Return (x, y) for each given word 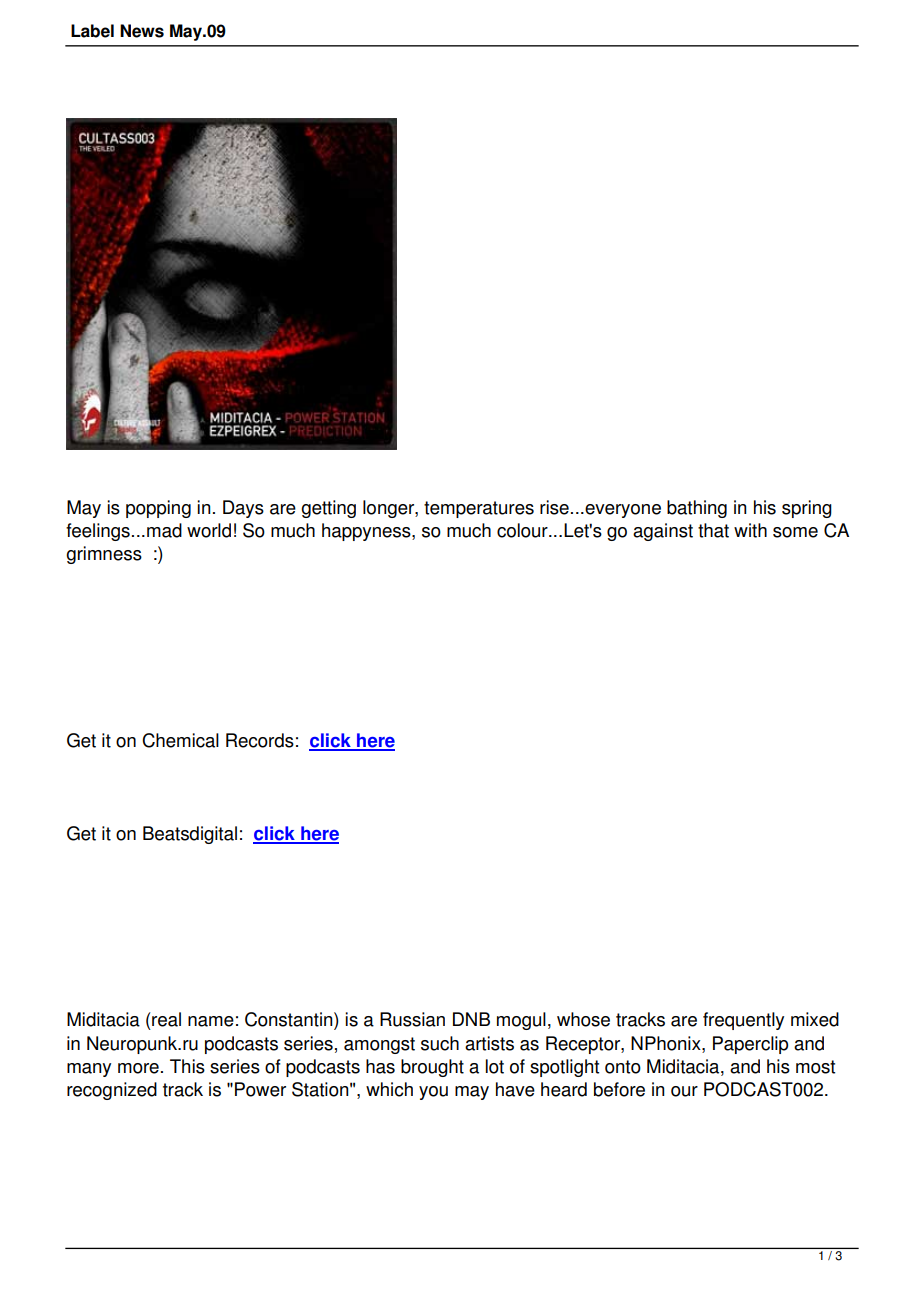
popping (158, 509)
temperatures (479, 509)
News (142, 31)
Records (260, 740)
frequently (743, 1021)
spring (807, 509)
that (713, 530)
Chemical (180, 740)
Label (92, 31)
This (187, 1066)
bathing (697, 509)
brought (432, 1068)
